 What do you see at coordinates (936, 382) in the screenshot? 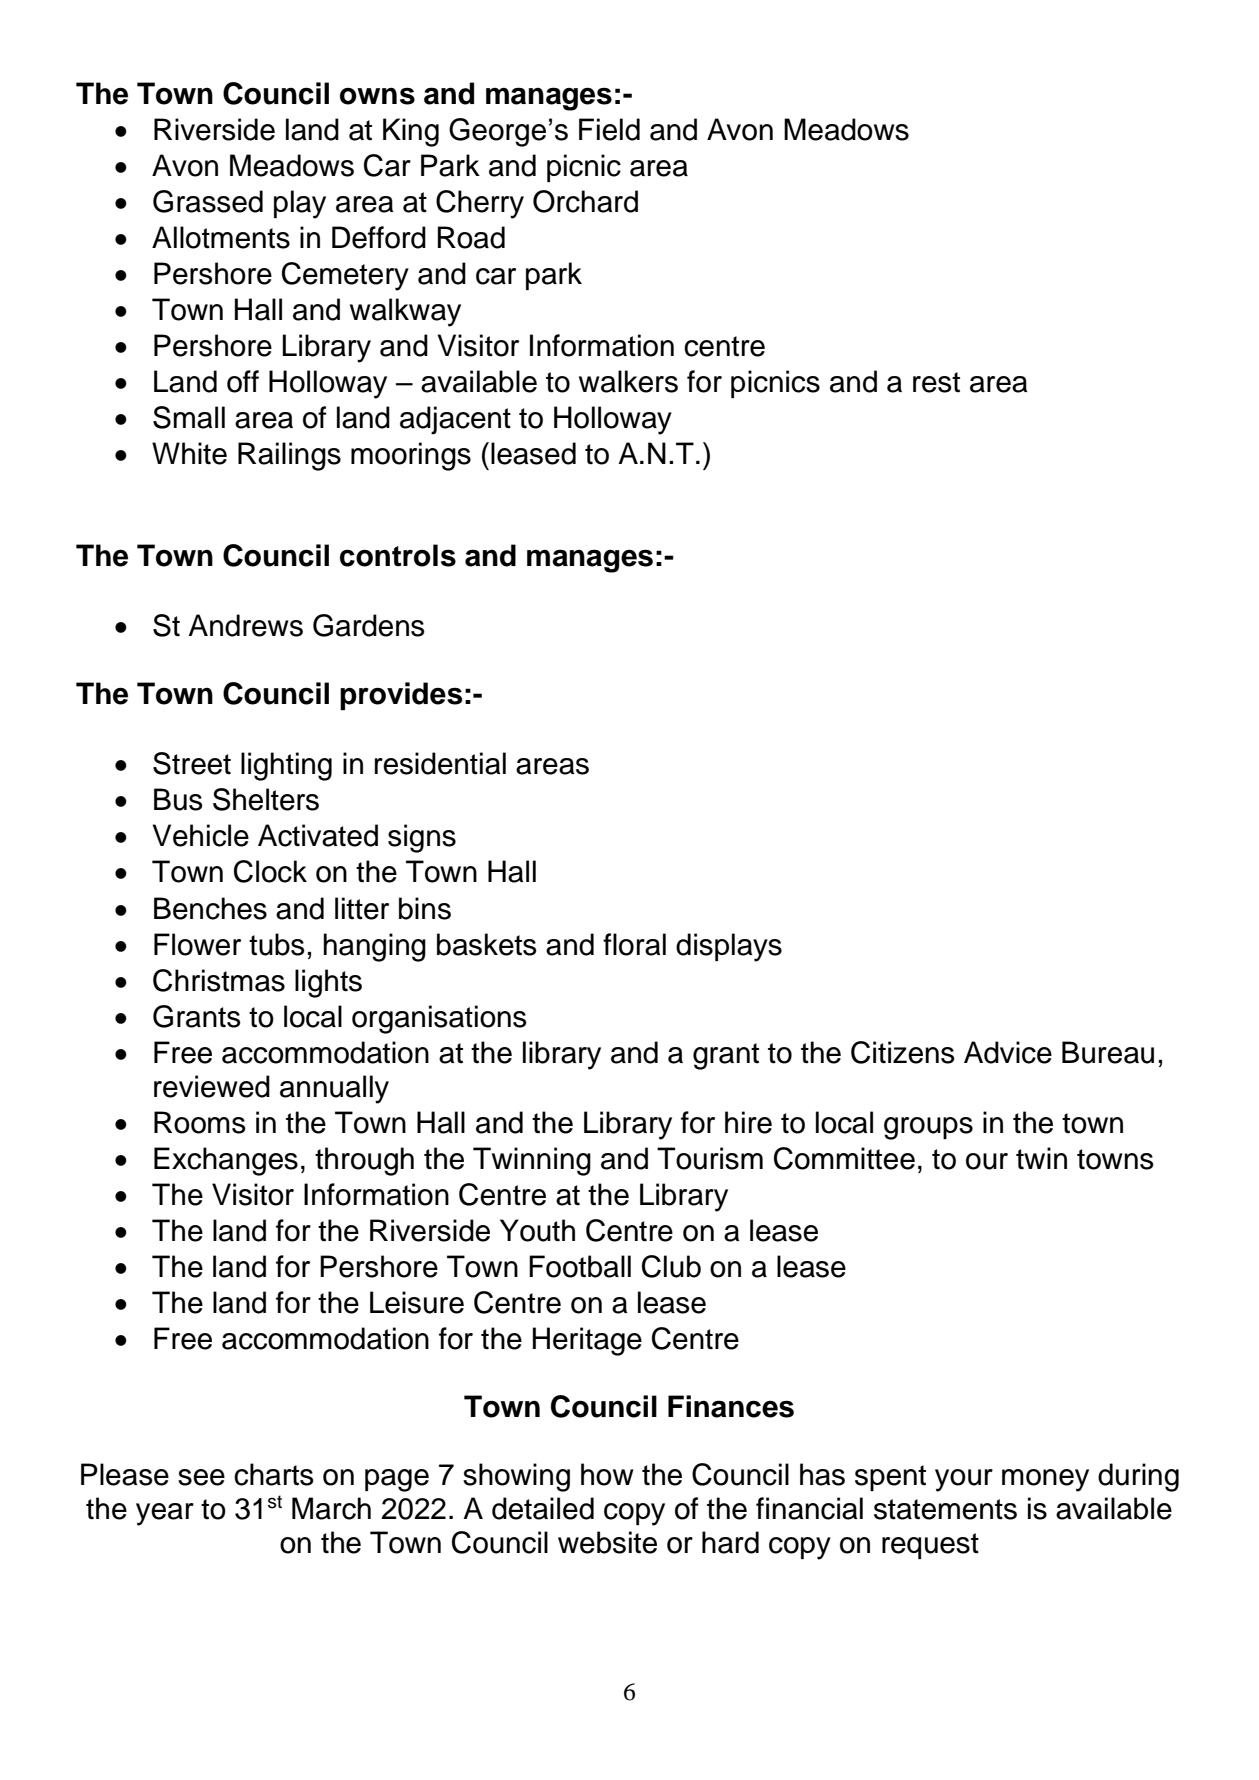
I see `rest` at bounding box center [936, 382].
